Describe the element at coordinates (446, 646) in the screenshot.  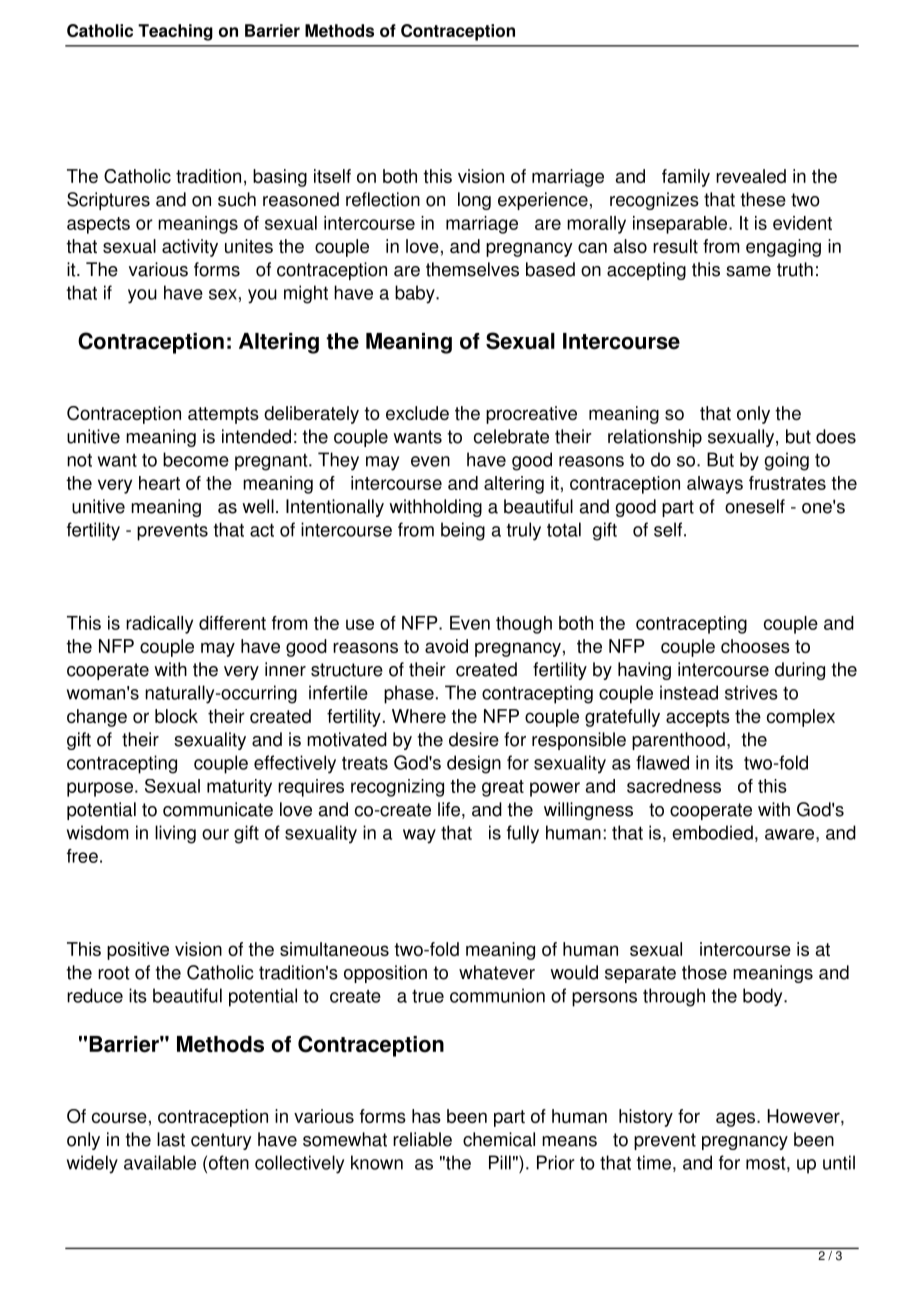
I see `avoid` at that location.
